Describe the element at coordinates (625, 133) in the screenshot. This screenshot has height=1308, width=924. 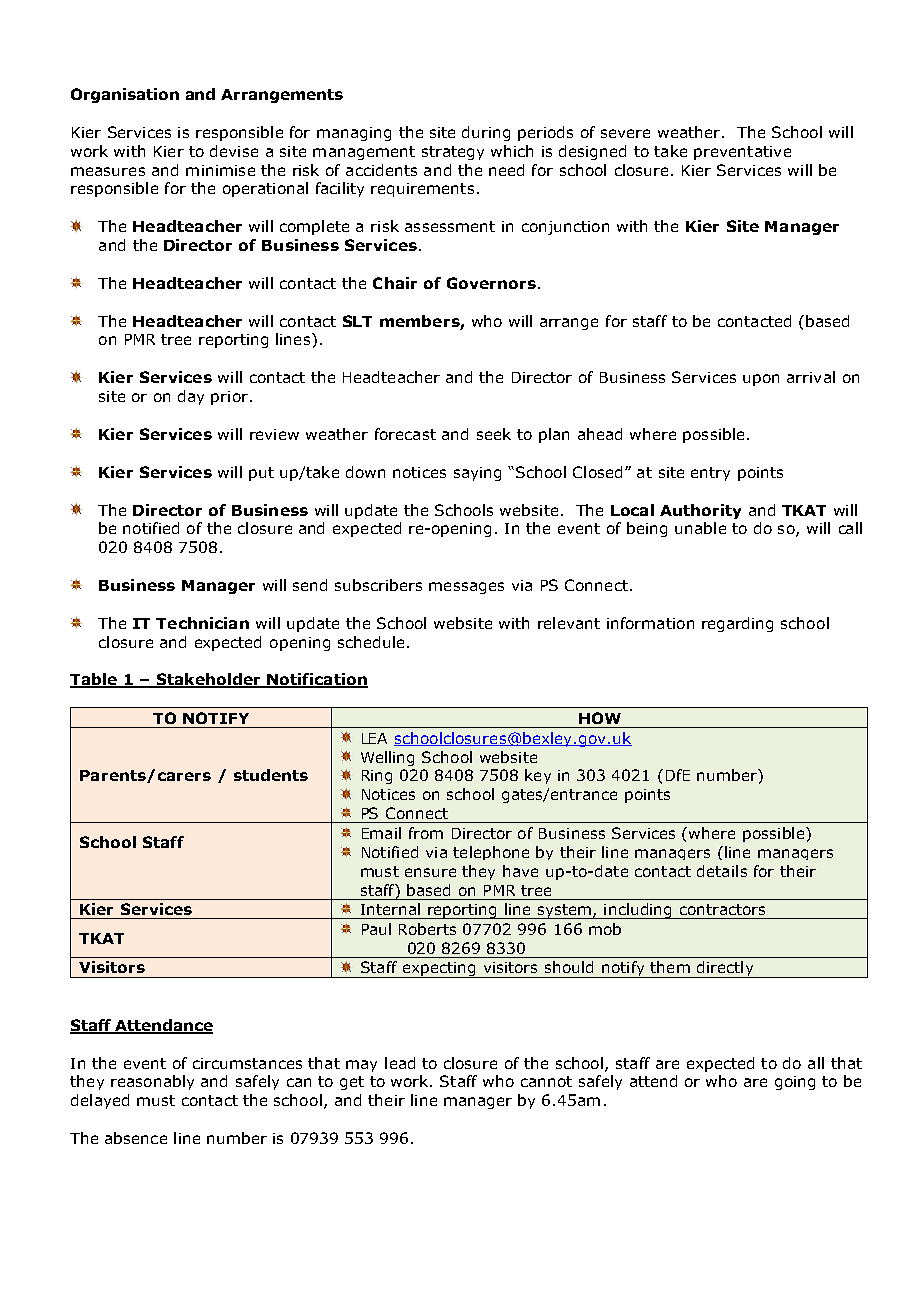
I see `severe` at that location.
